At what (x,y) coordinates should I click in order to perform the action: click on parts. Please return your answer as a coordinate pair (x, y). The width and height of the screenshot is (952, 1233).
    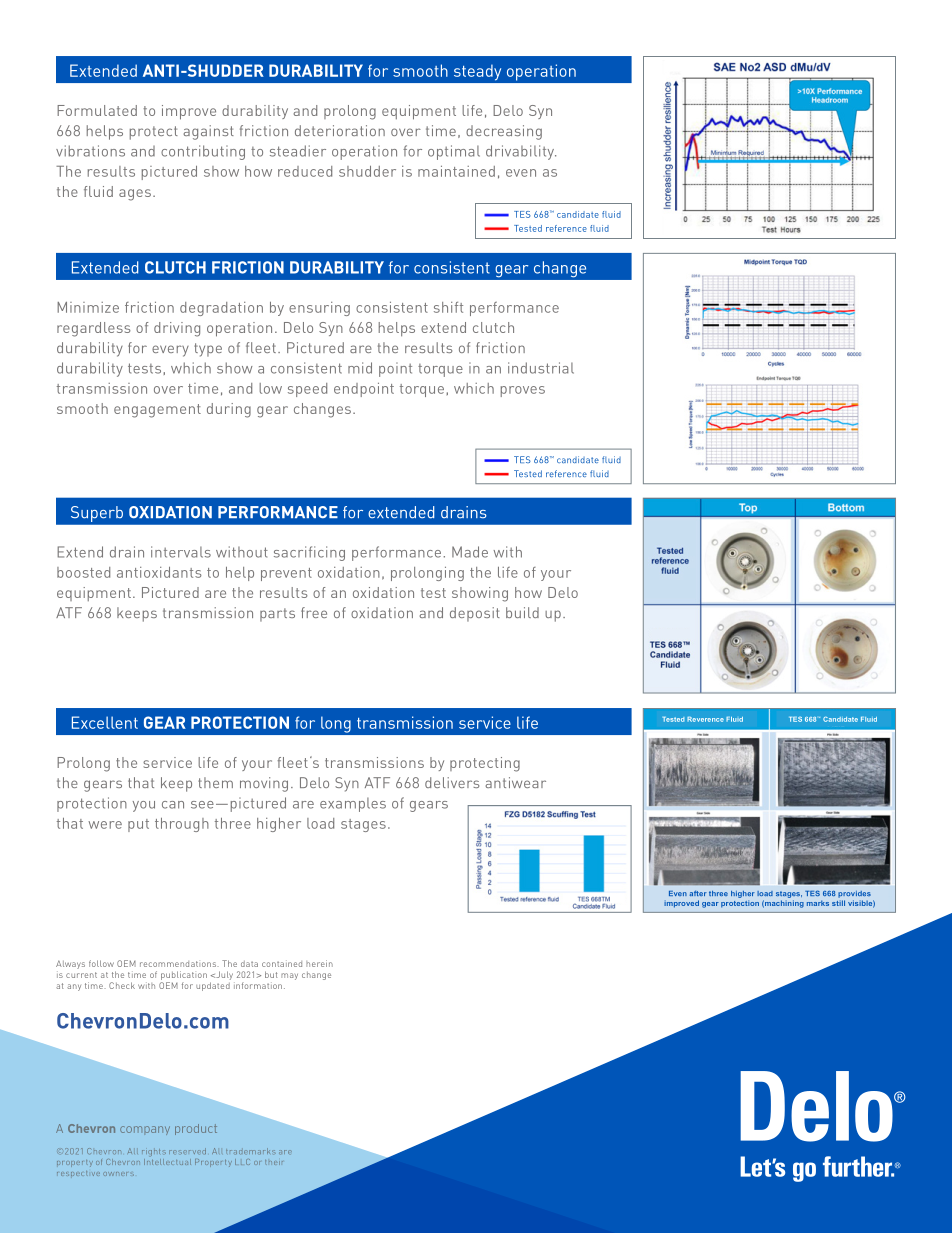
    Looking at the image, I should click on (277, 615).
